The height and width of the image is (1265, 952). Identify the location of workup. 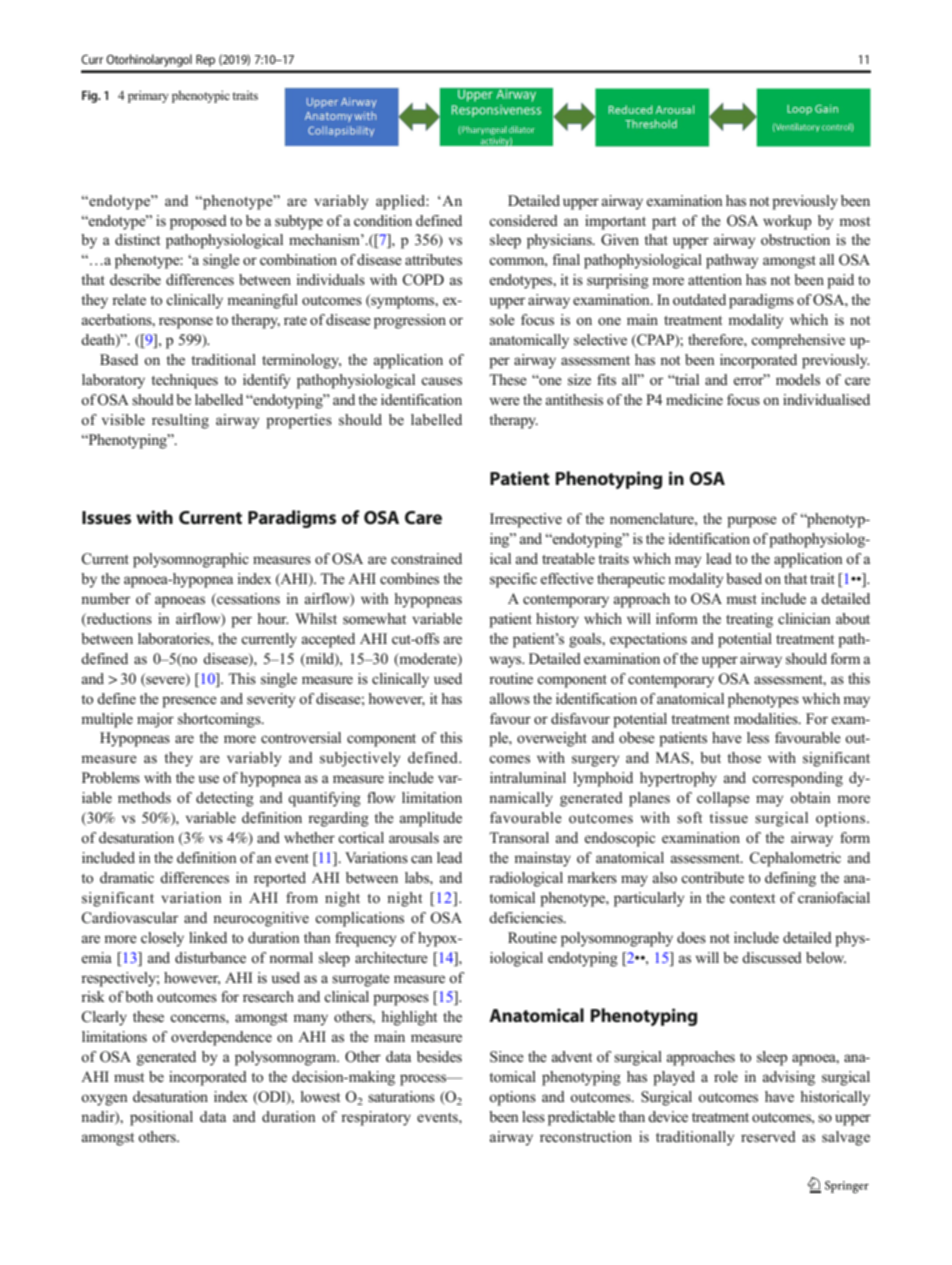
(787, 222).
